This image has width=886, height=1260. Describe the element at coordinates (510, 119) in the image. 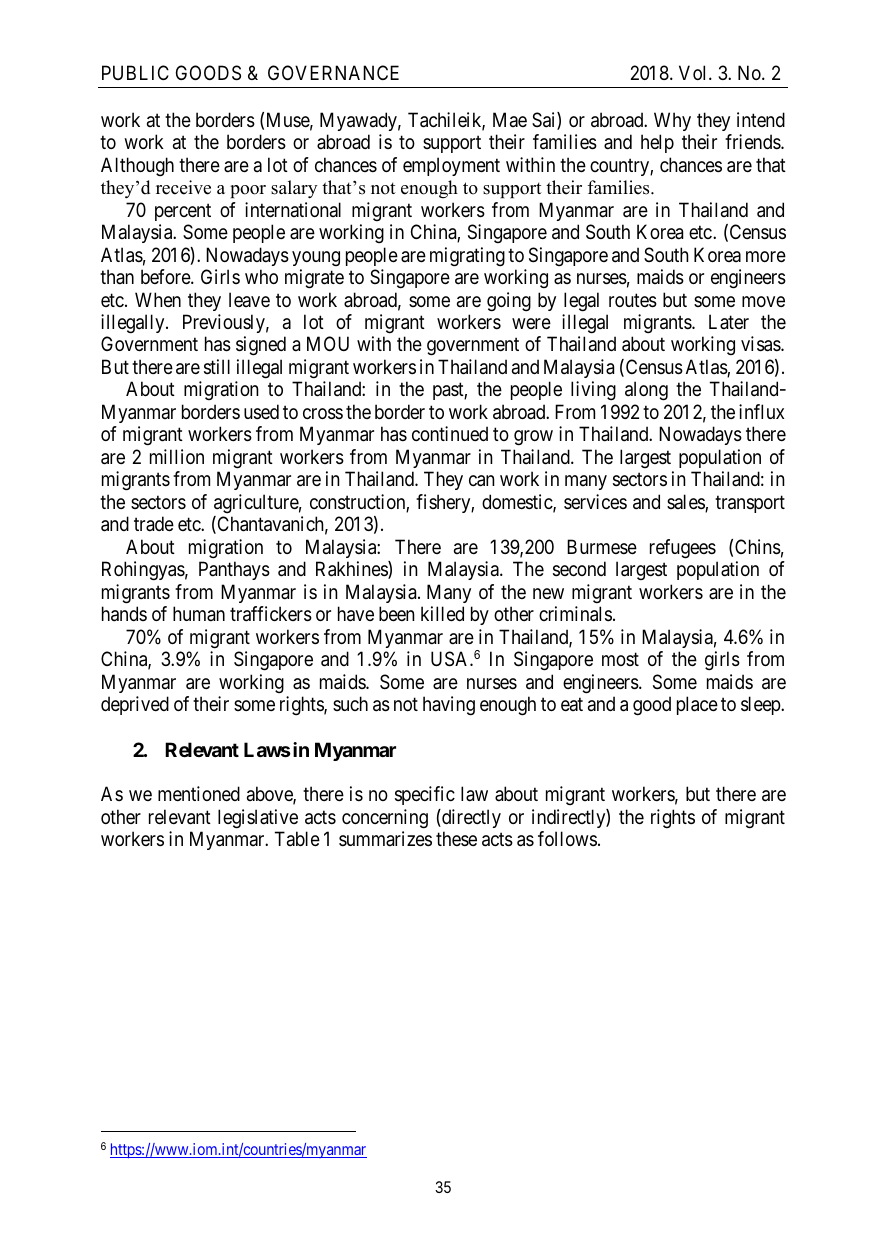

I see `Mae` at that location.
